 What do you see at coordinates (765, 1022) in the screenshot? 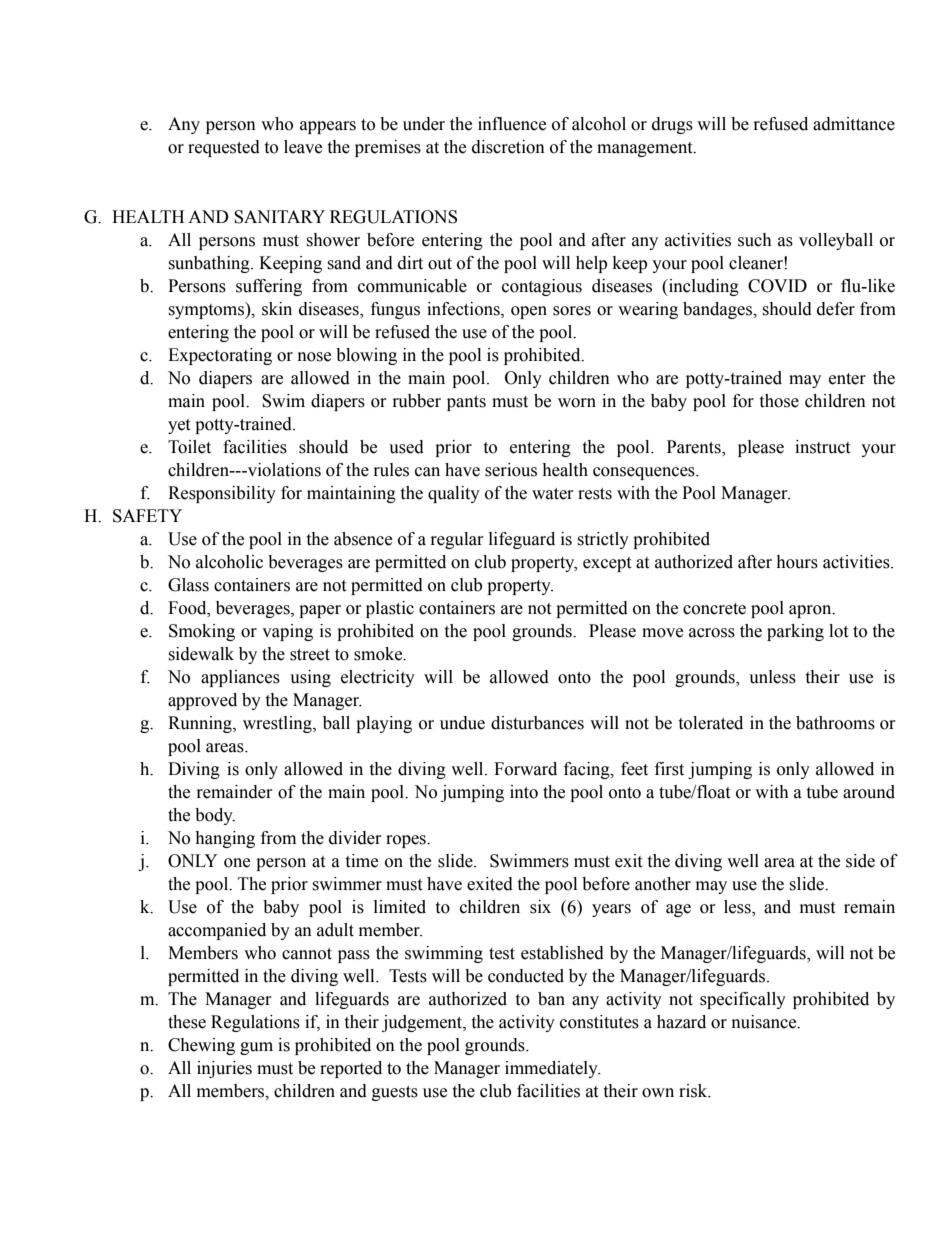
I see `nuisance` at bounding box center [765, 1022].
